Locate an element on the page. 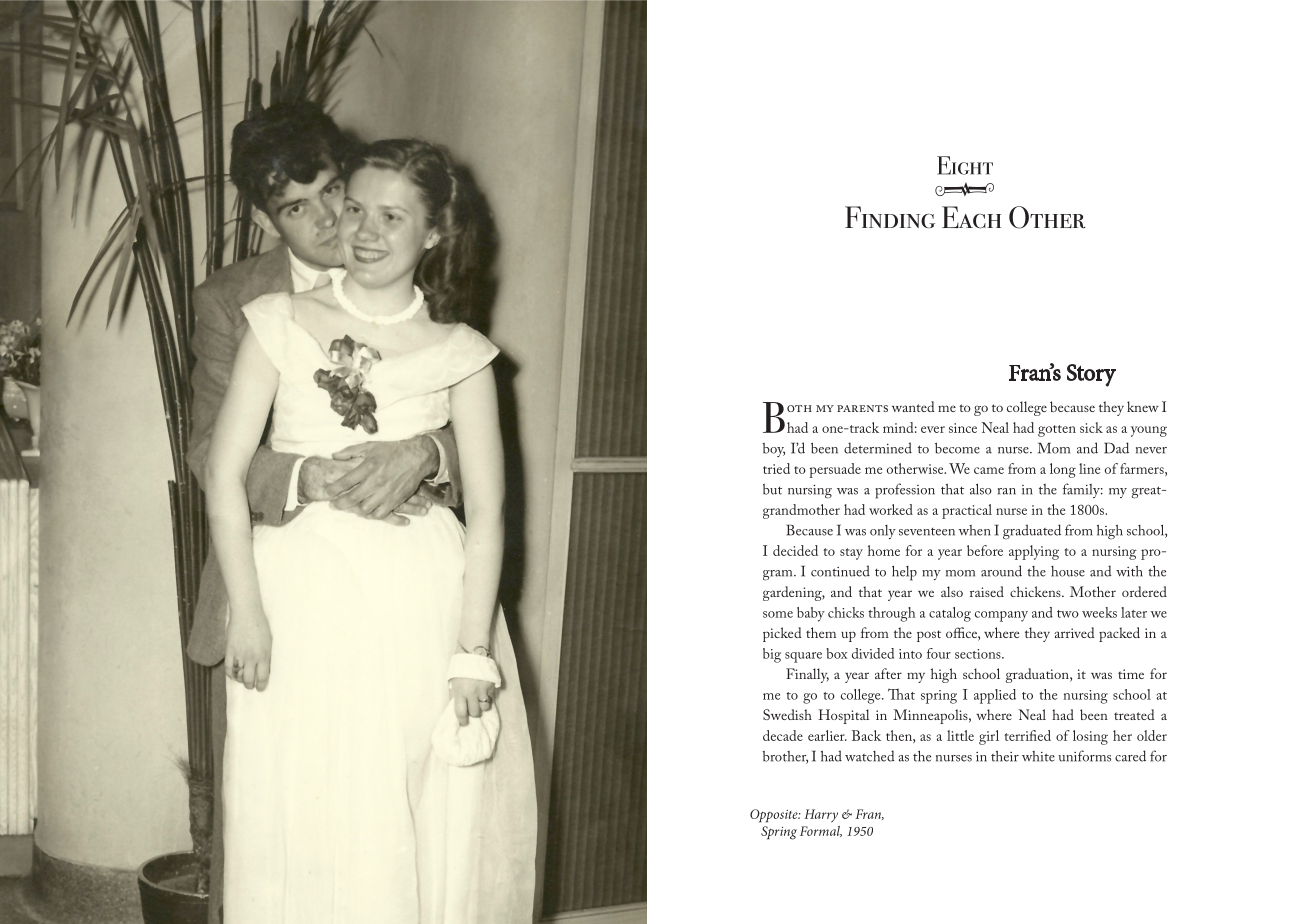 Image resolution: width=1294 pixels, height=924 pixels. earlier is located at coordinates (827, 735).
